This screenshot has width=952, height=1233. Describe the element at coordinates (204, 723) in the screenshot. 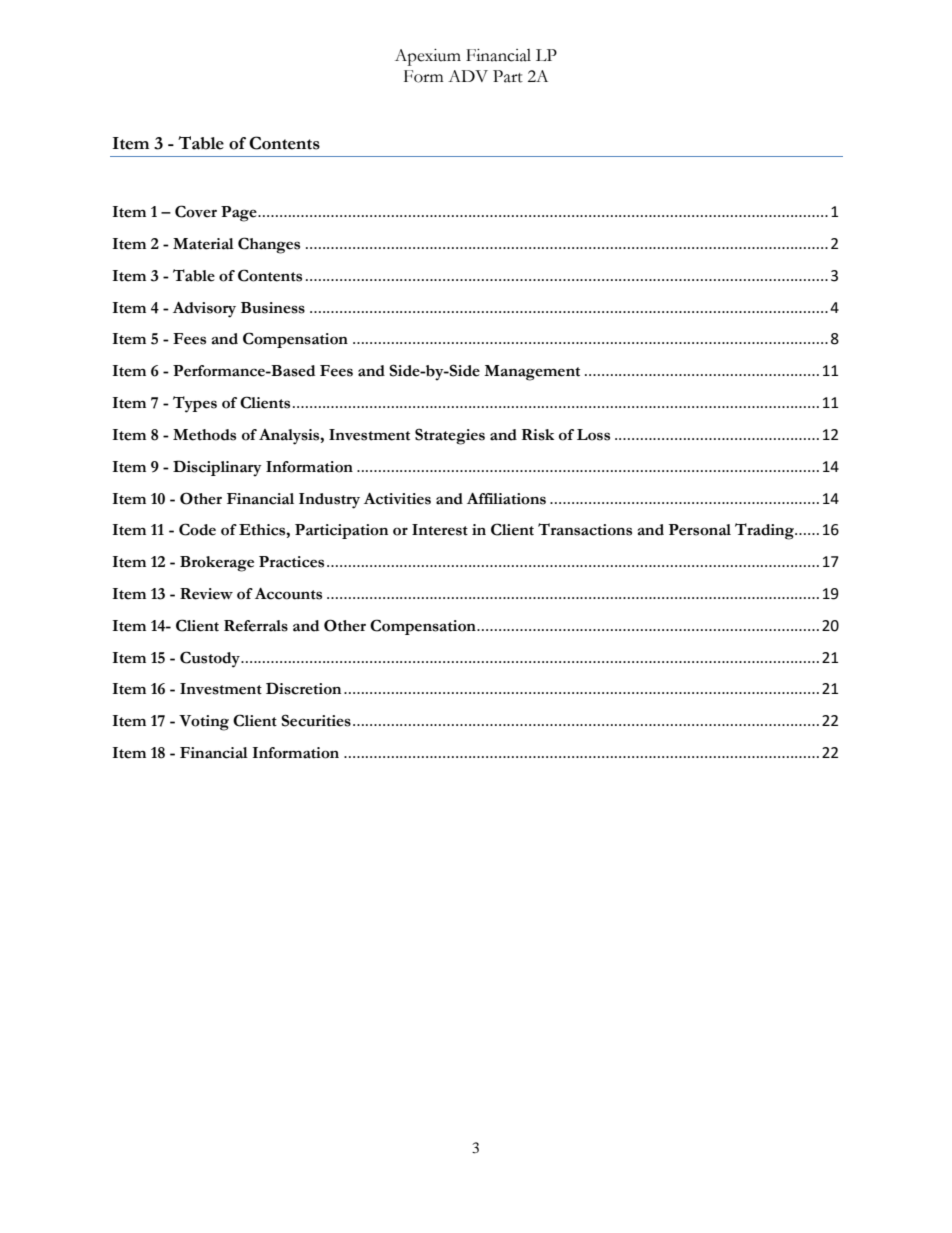

I see `Voting` at that location.
